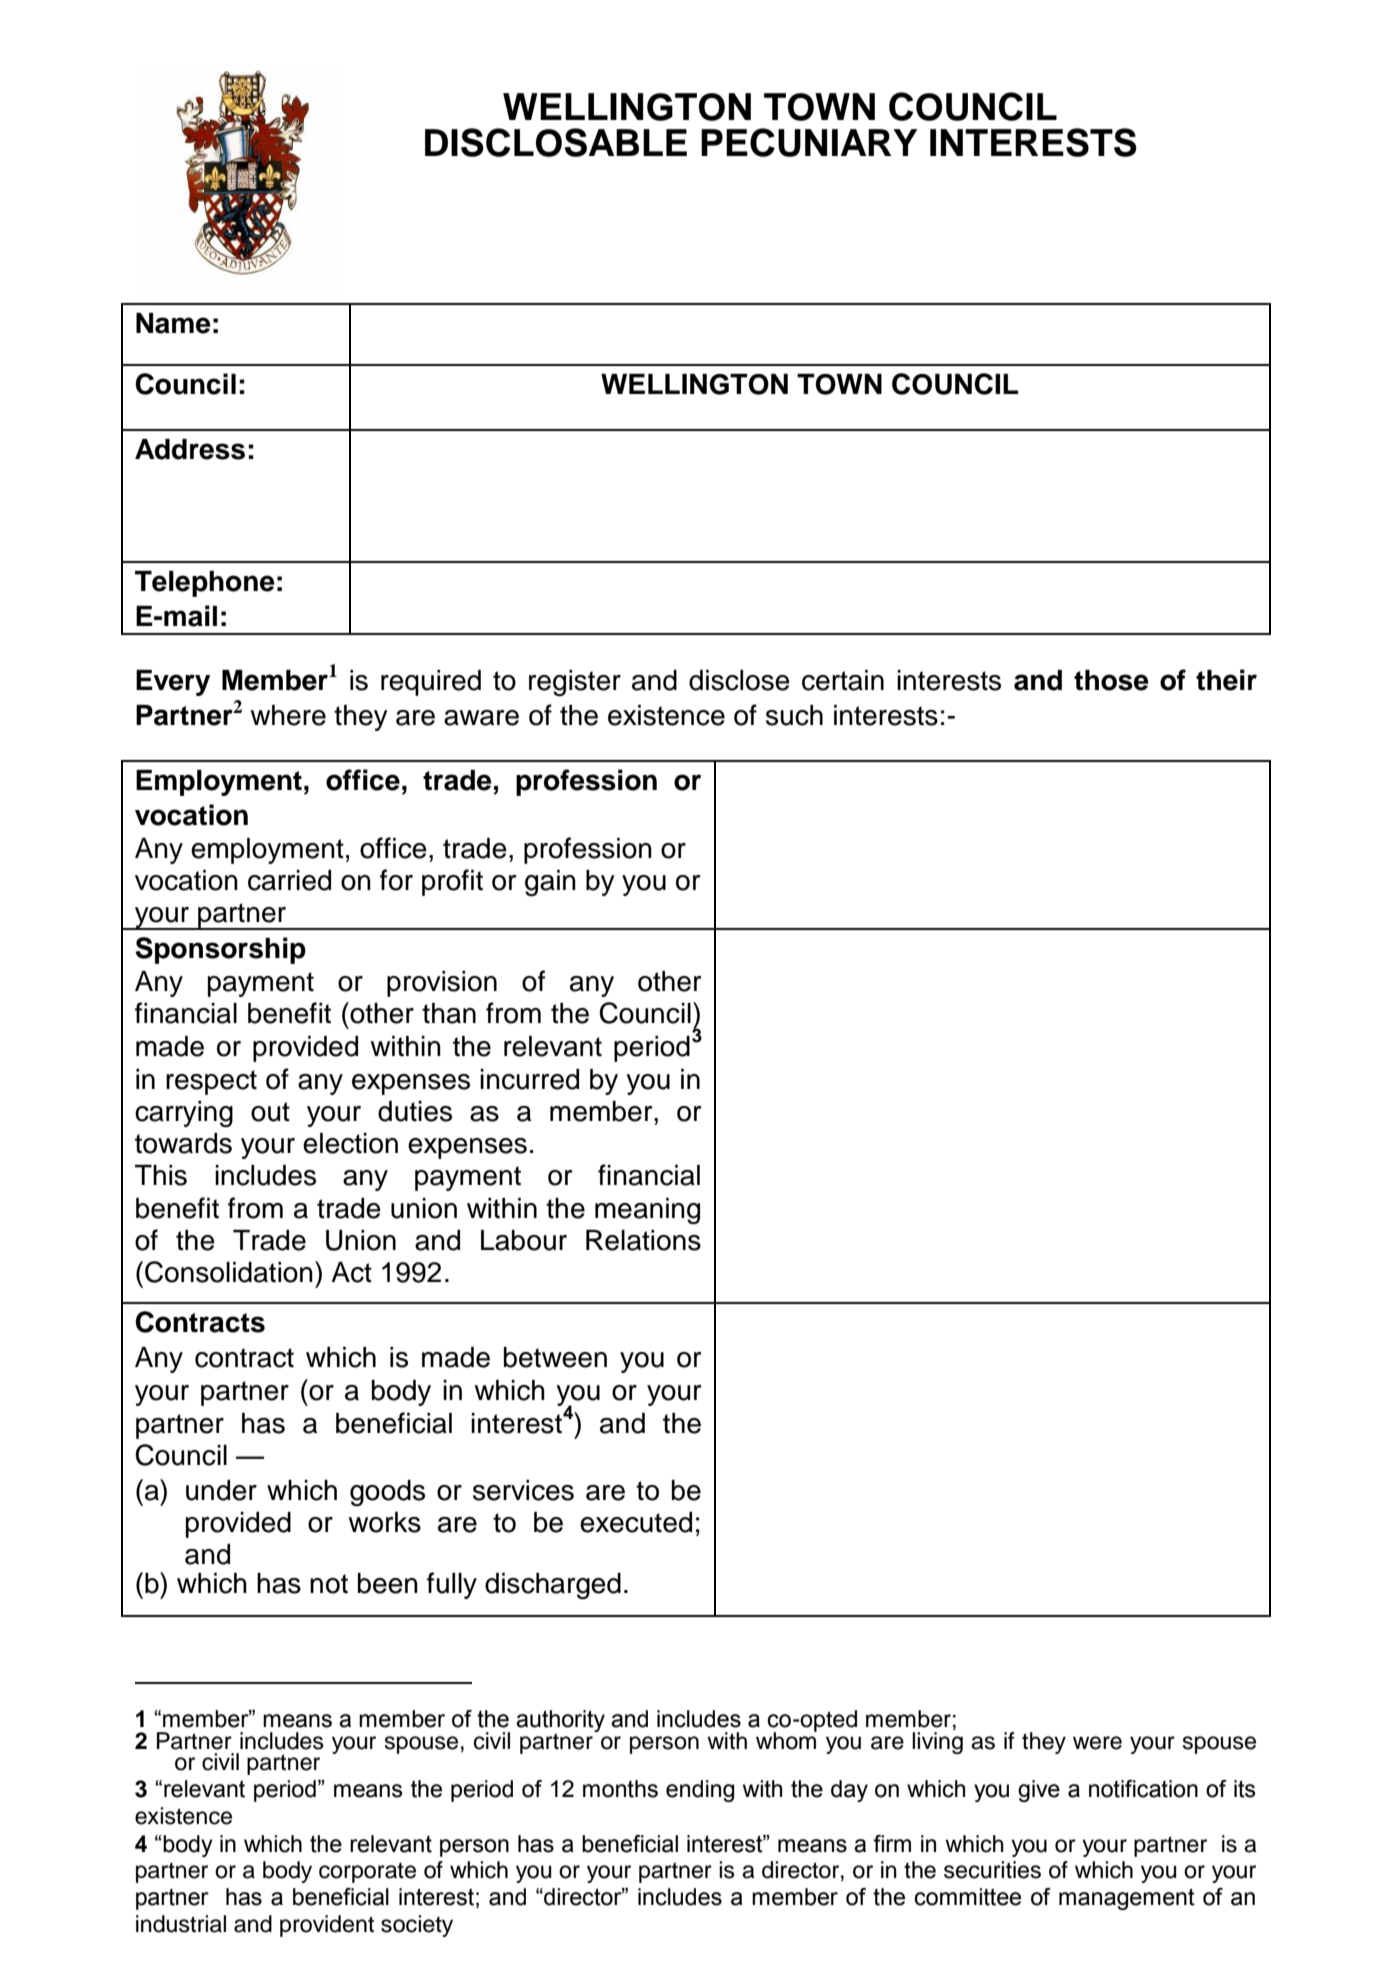 The height and width of the document is (1968, 1392). What do you see at coordinates (1127, 1899) in the document?
I see `management` at bounding box center [1127, 1899].
